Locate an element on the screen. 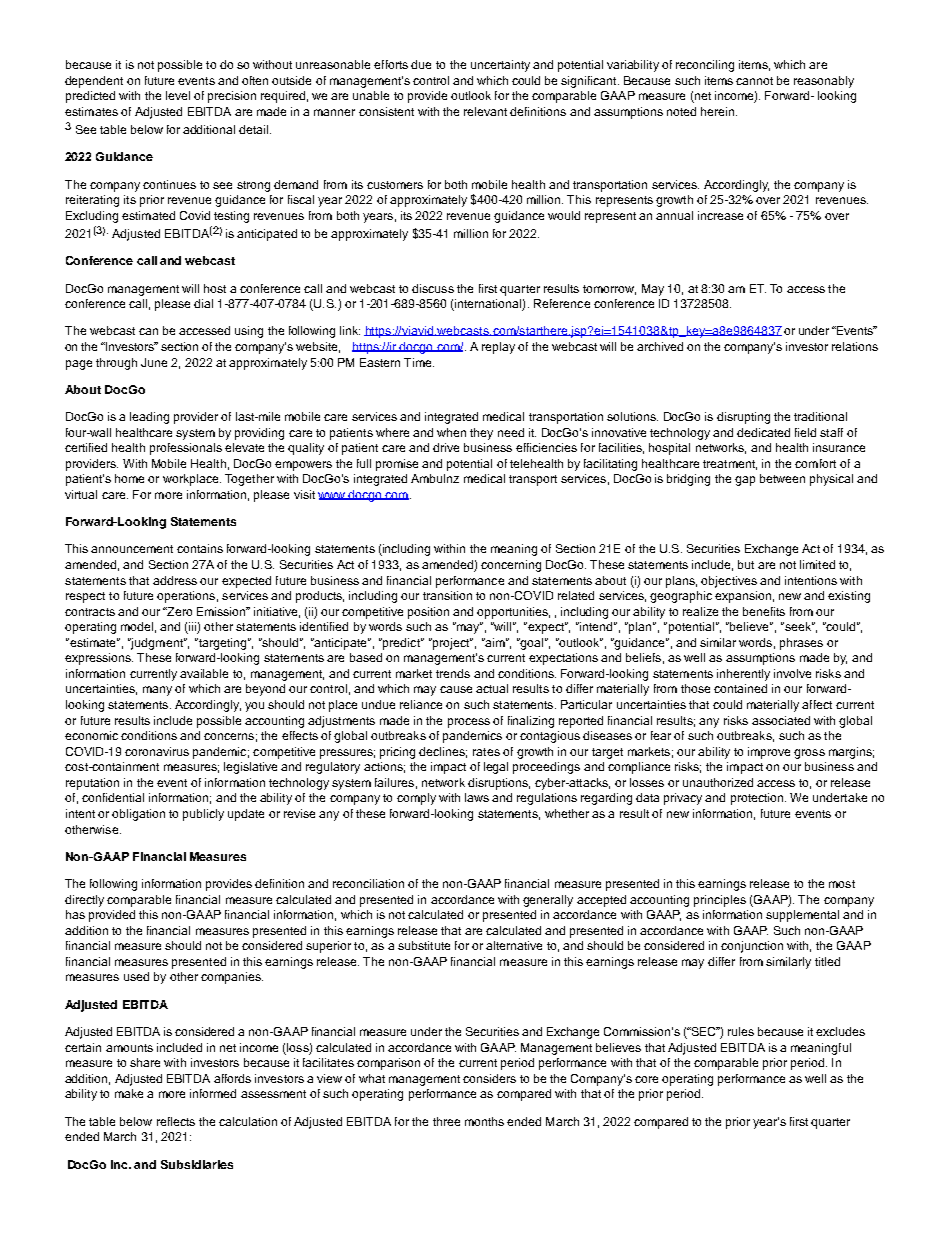 The image size is (952, 1233). core is located at coordinates (646, 1079).
